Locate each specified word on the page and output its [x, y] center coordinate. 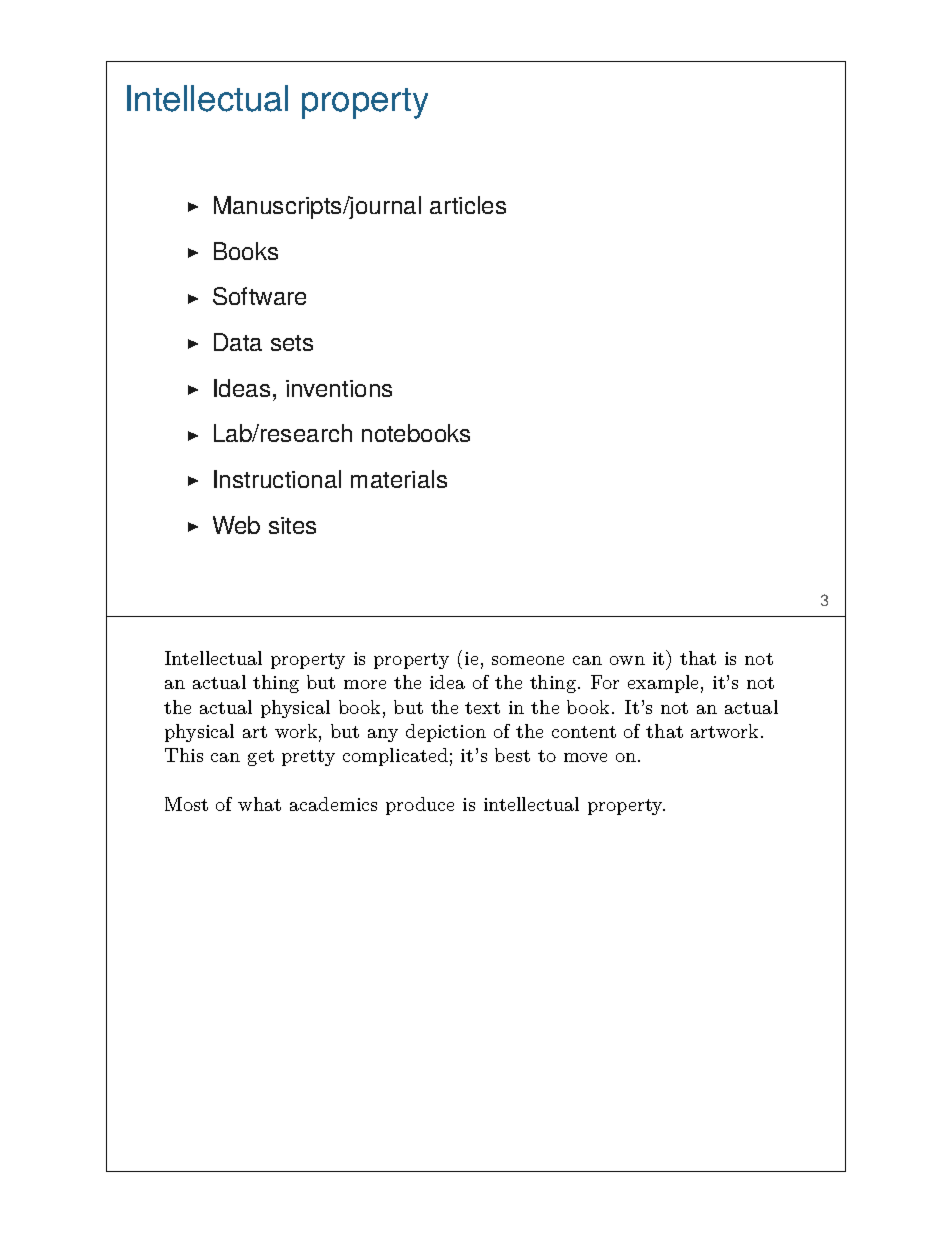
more [365, 684]
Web [236, 525]
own [627, 660]
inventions [339, 388]
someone [528, 660]
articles [468, 205]
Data [238, 342]
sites [292, 525]
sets [292, 343]
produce [420, 806]
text [482, 708]
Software [259, 296]
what [259, 804]
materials [399, 479]
